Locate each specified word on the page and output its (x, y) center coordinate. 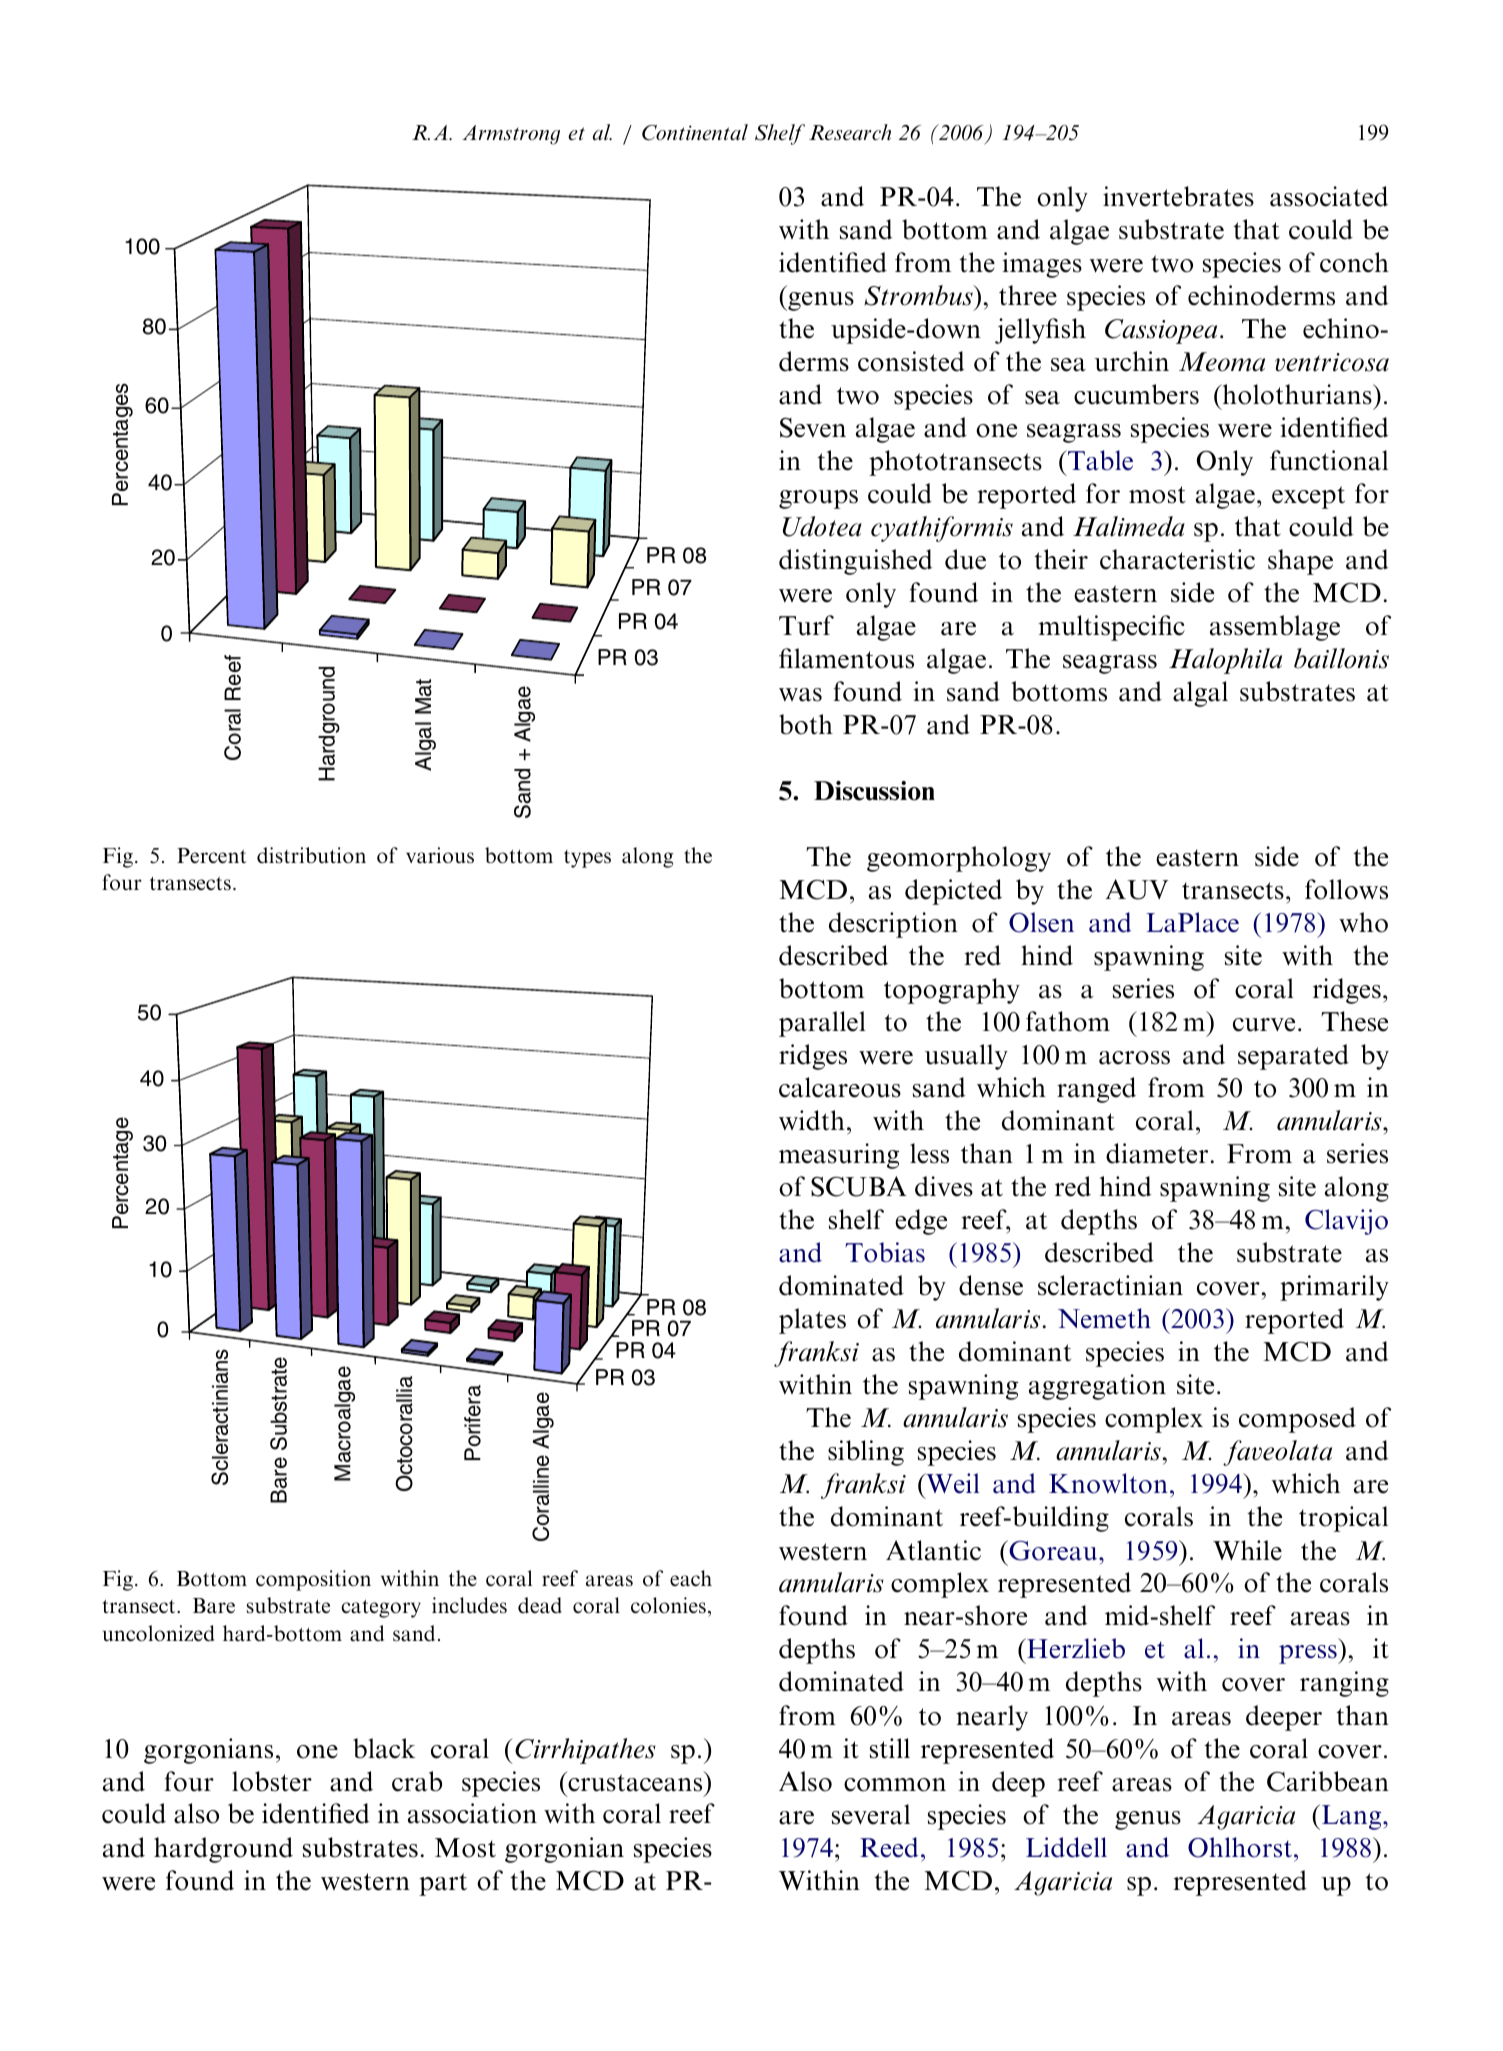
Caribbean (1328, 1781)
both (806, 724)
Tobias (885, 1252)
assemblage (1275, 628)
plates (812, 1321)
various (440, 855)
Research (850, 132)
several (871, 1814)
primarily (1334, 1288)
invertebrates (1178, 196)
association (472, 1813)
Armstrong (511, 135)
